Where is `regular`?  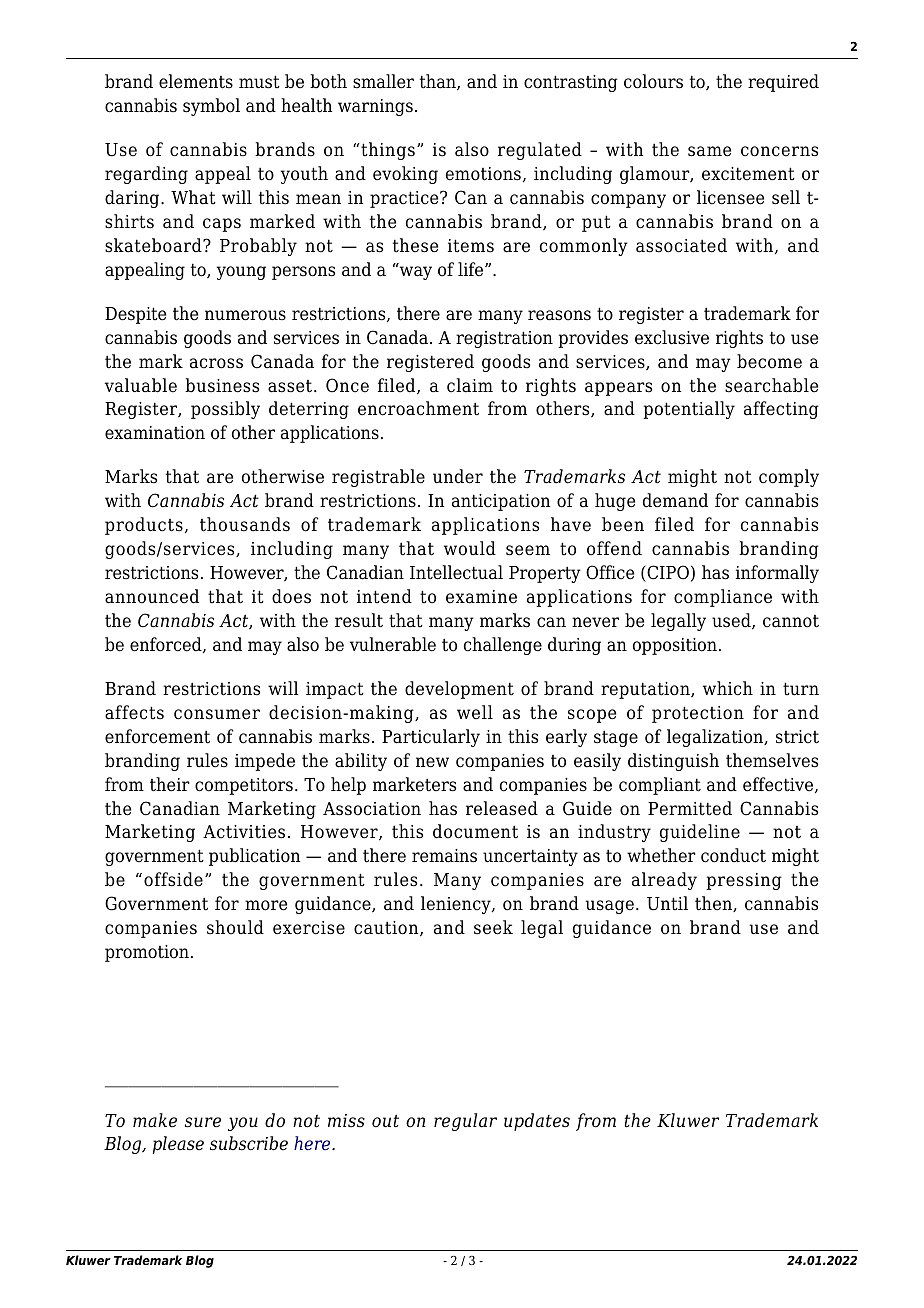
regular is located at coordinates (465, 1122).
